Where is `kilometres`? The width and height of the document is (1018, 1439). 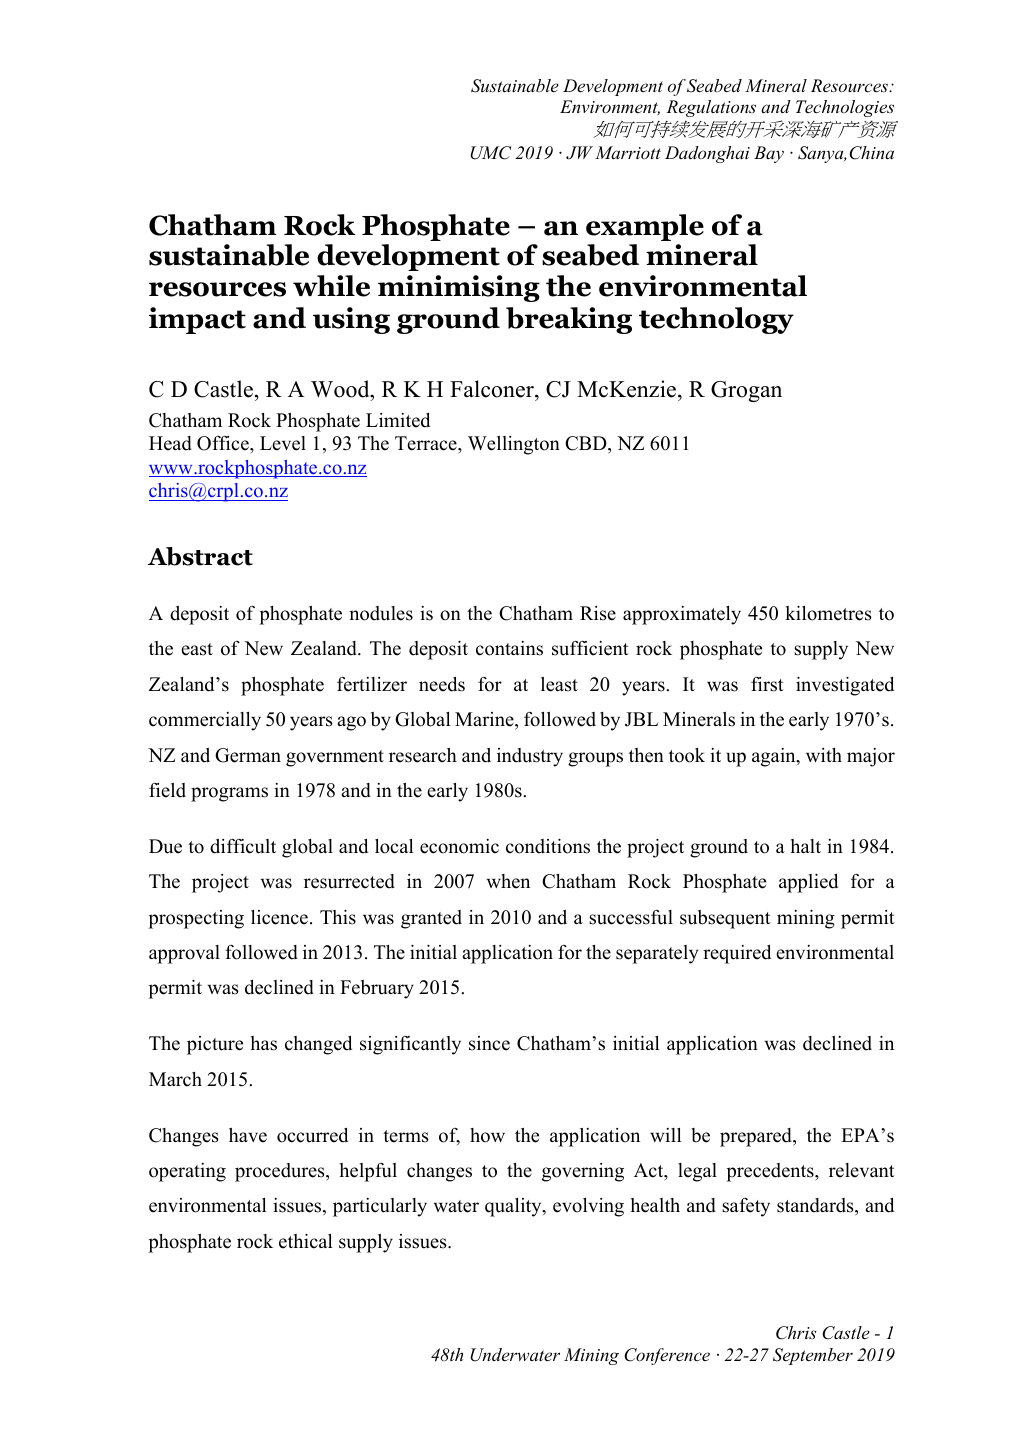 kilometres is located at coordinates (828, 613).
